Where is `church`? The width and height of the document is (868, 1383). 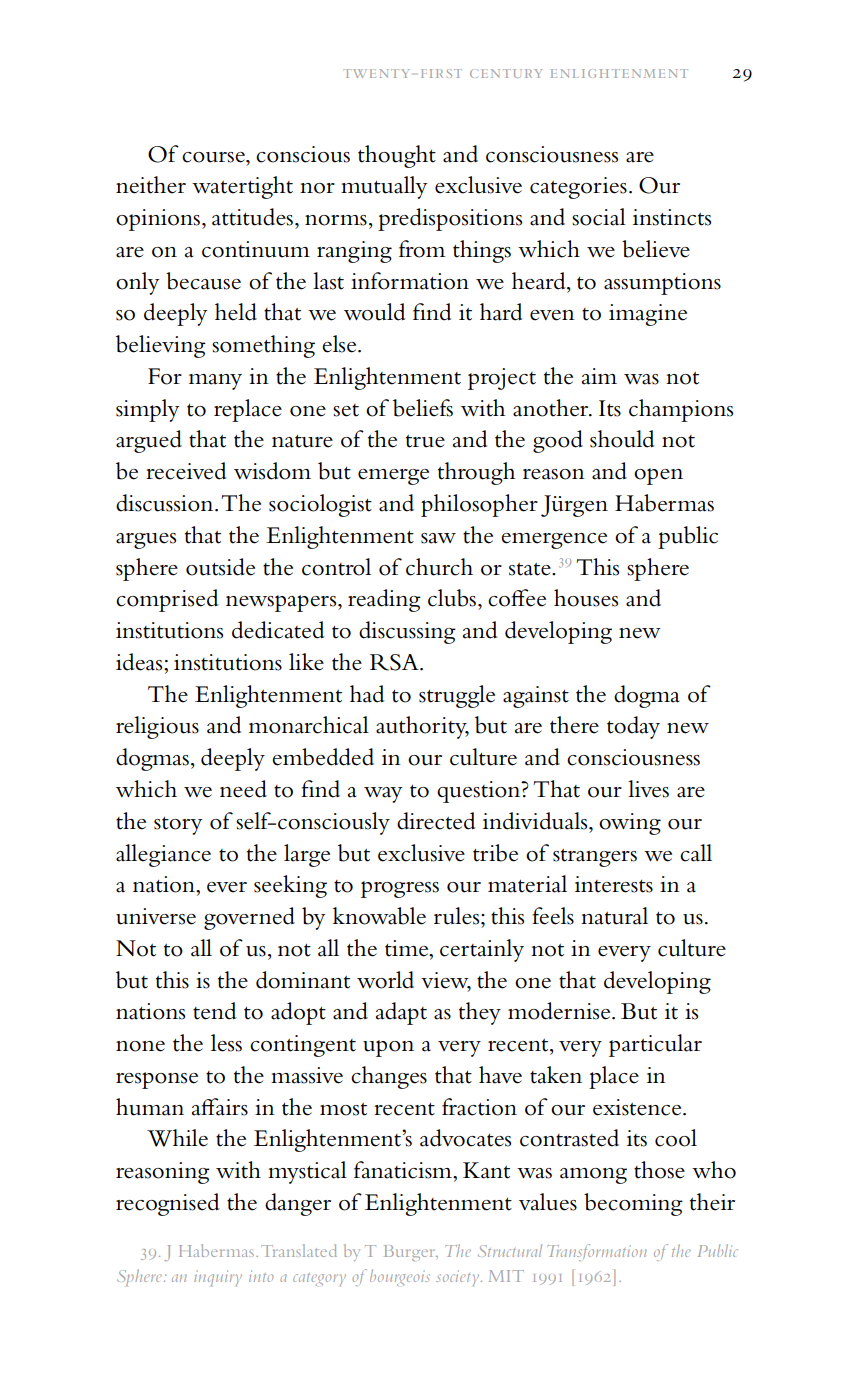 church is located at coordinates (439, 567).
